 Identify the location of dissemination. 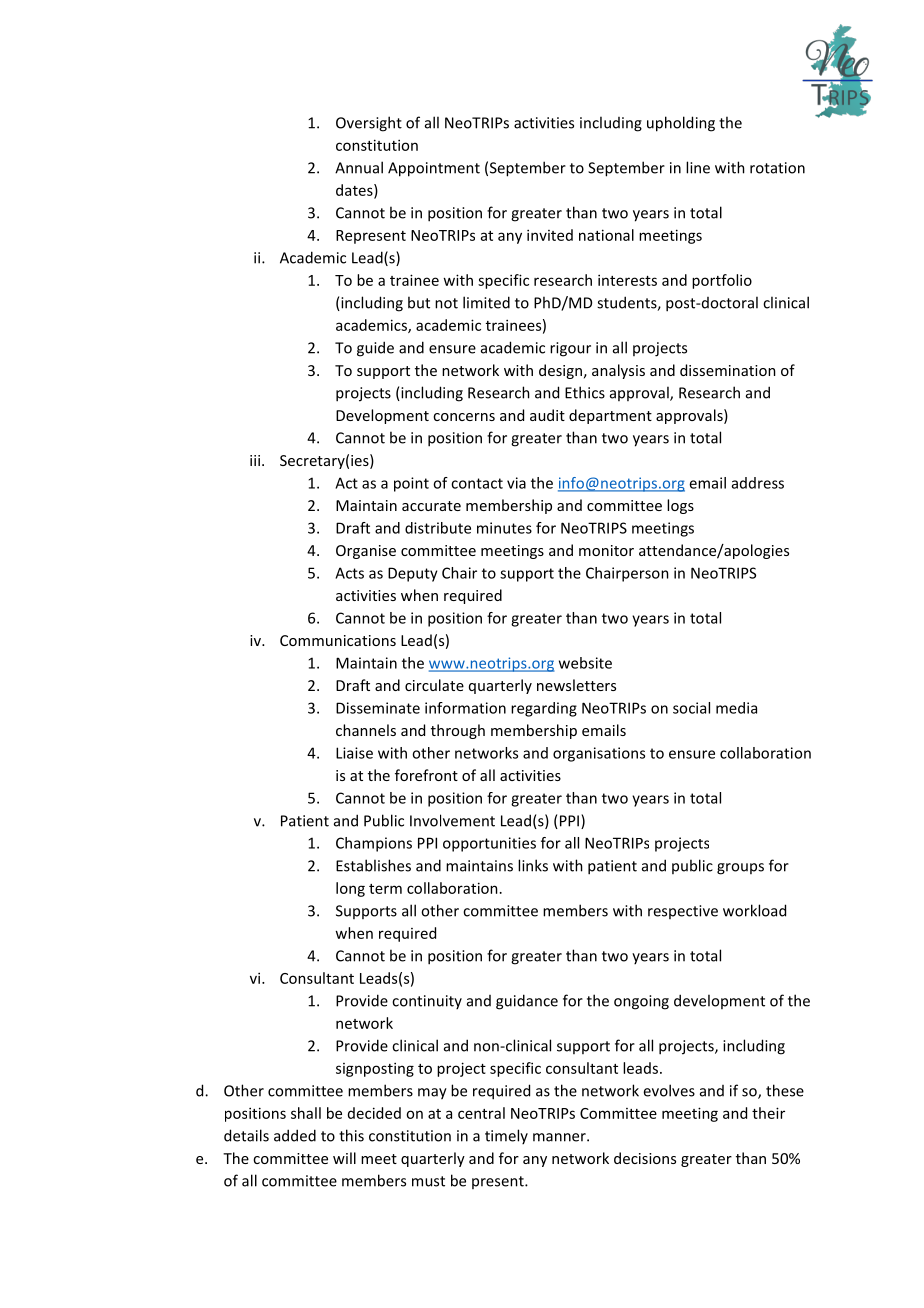
(728, 370).
